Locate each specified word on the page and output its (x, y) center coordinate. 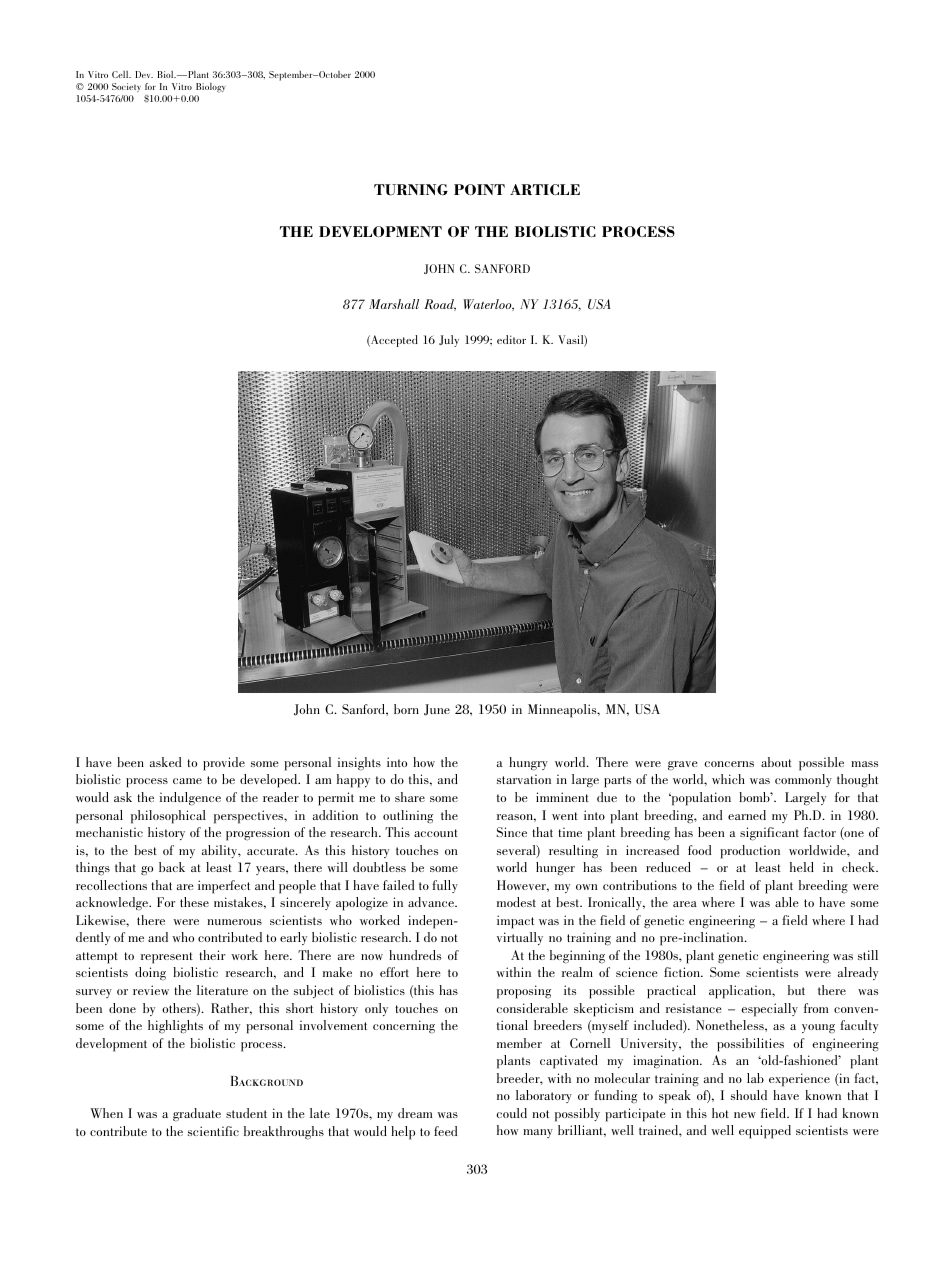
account (436, 833)
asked (165, 762)
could (511, 1113)
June (437, 710)
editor (511, 339)
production (750, 852)
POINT (479, 189)
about (776, 762)
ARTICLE (545, 189)
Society (126, 87)
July (449, 341)
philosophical (168, 817)
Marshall (394, 304)
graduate (197, 1114)
